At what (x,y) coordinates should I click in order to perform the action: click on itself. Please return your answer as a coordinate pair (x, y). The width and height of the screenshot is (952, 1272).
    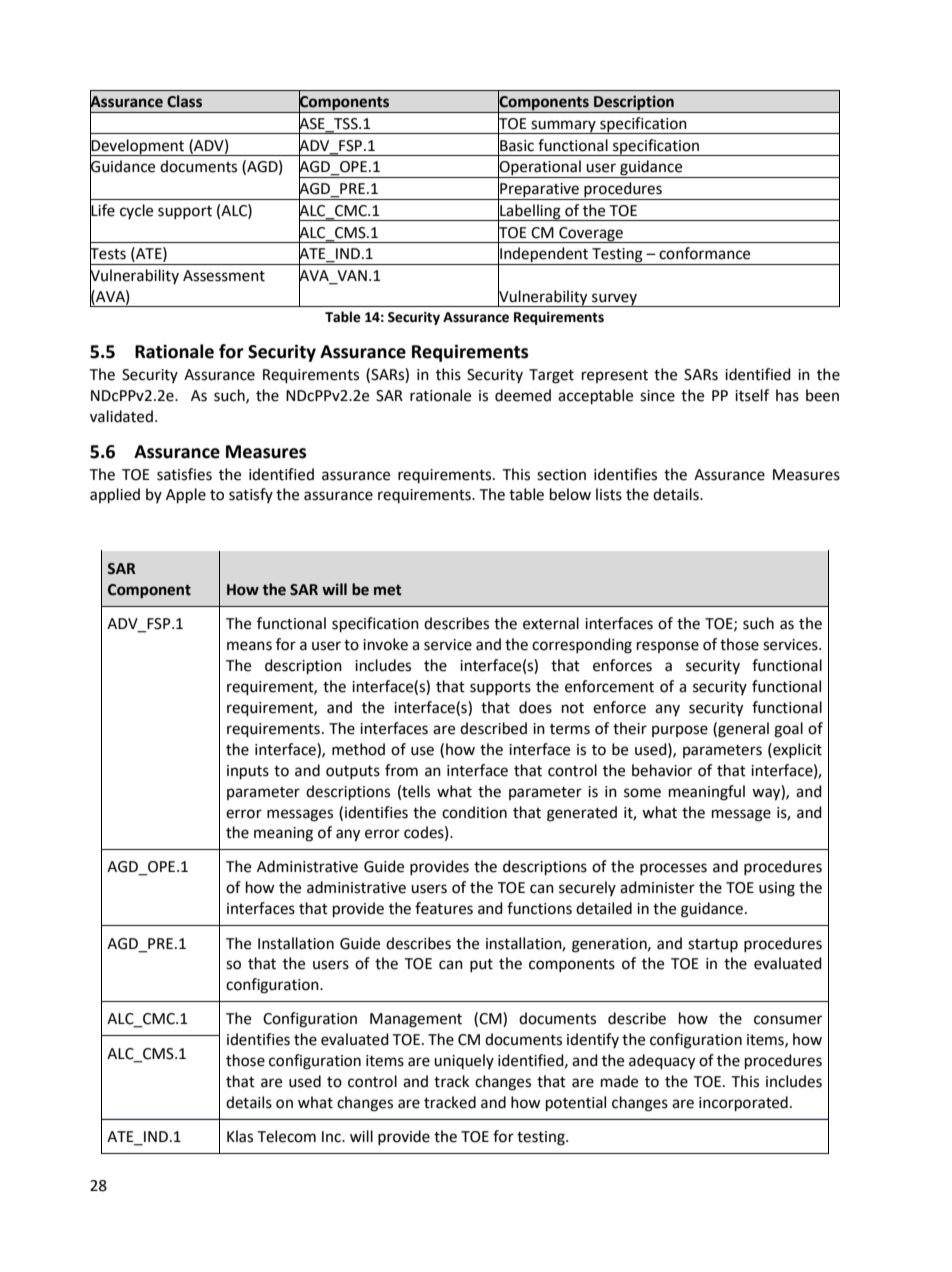
    Looking at the image, I should click on (752, 395).
